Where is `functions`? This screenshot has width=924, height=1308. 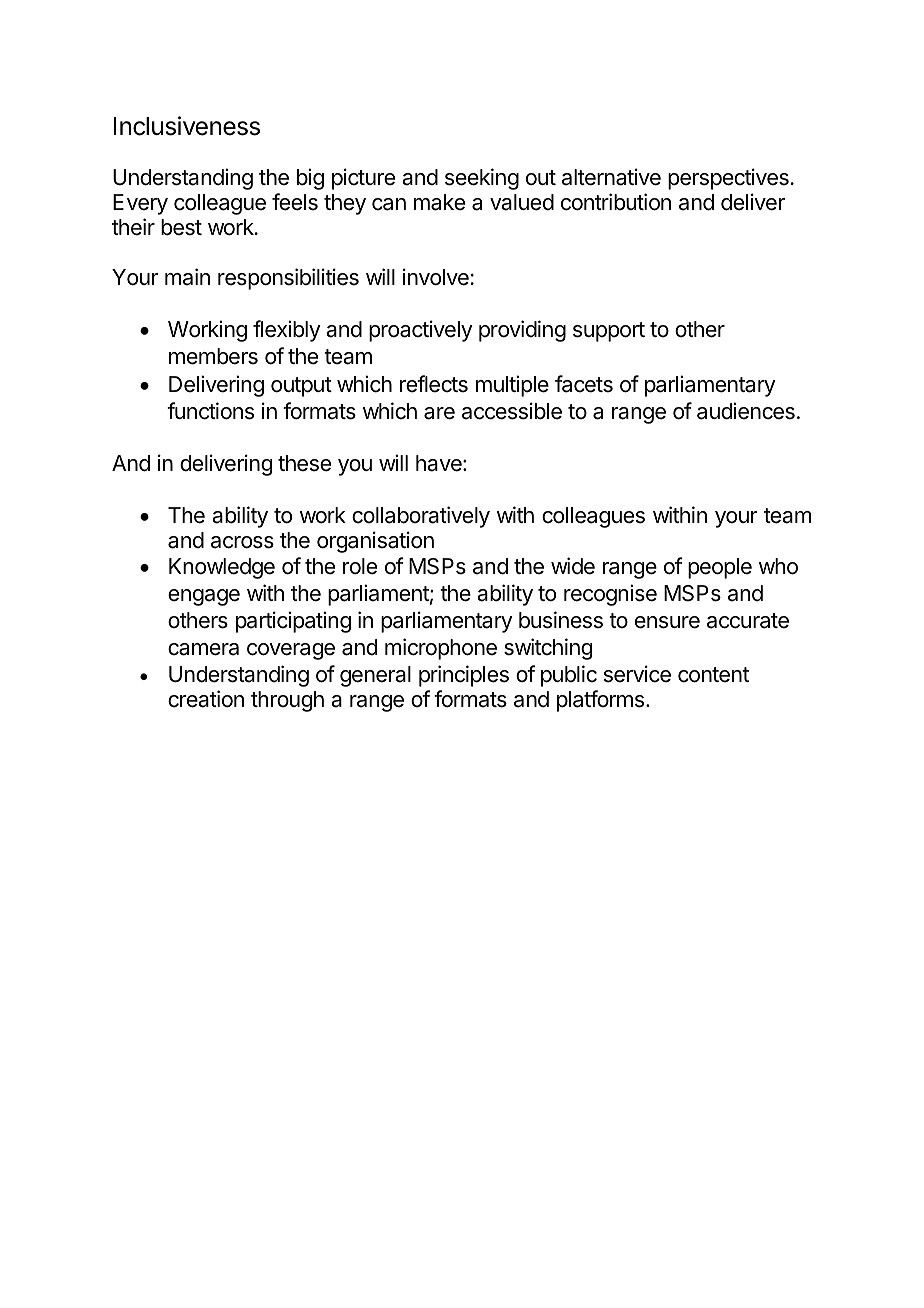 functions is located at coordinates (210, 411).
